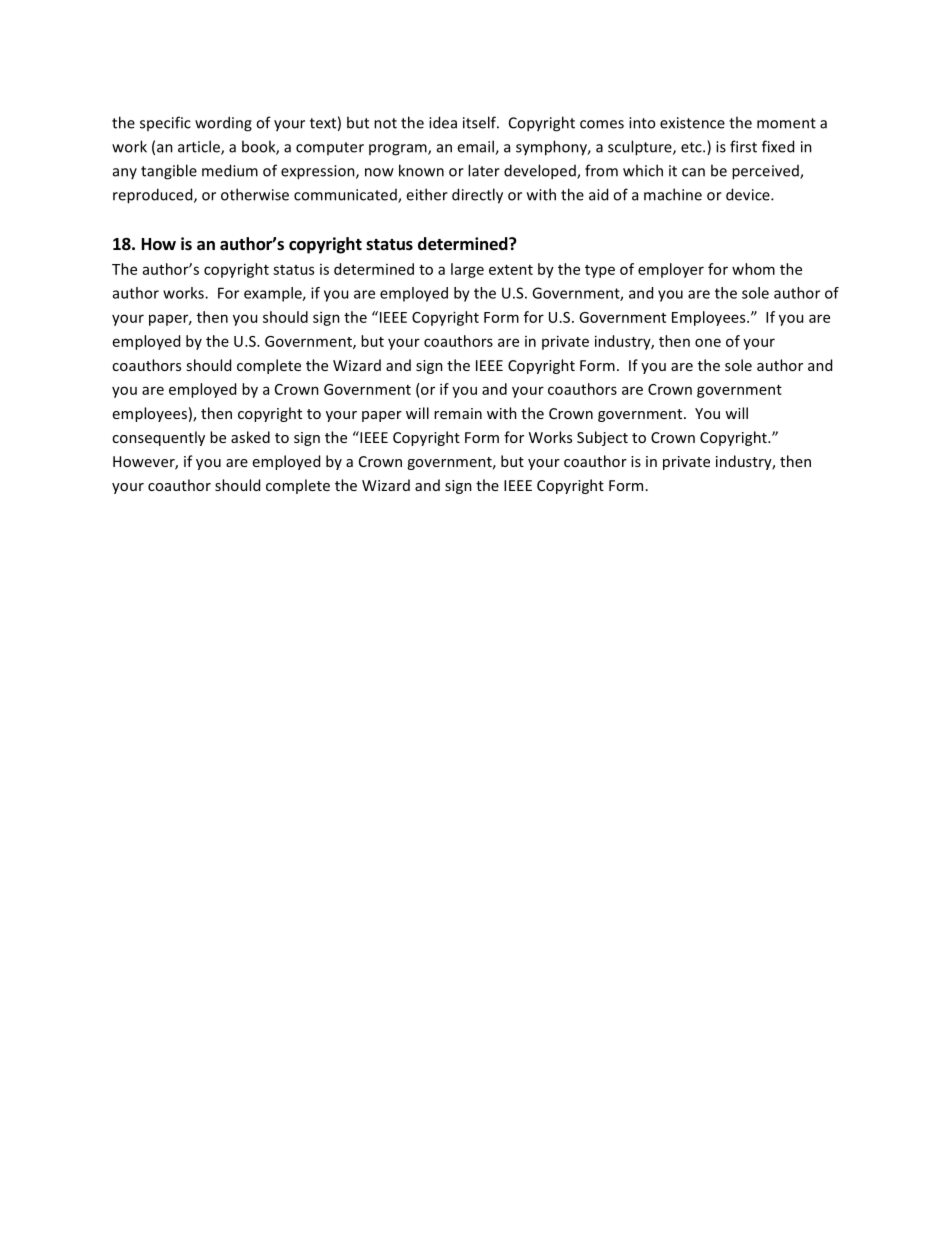  I want to click on existence, so click(692, 123).
